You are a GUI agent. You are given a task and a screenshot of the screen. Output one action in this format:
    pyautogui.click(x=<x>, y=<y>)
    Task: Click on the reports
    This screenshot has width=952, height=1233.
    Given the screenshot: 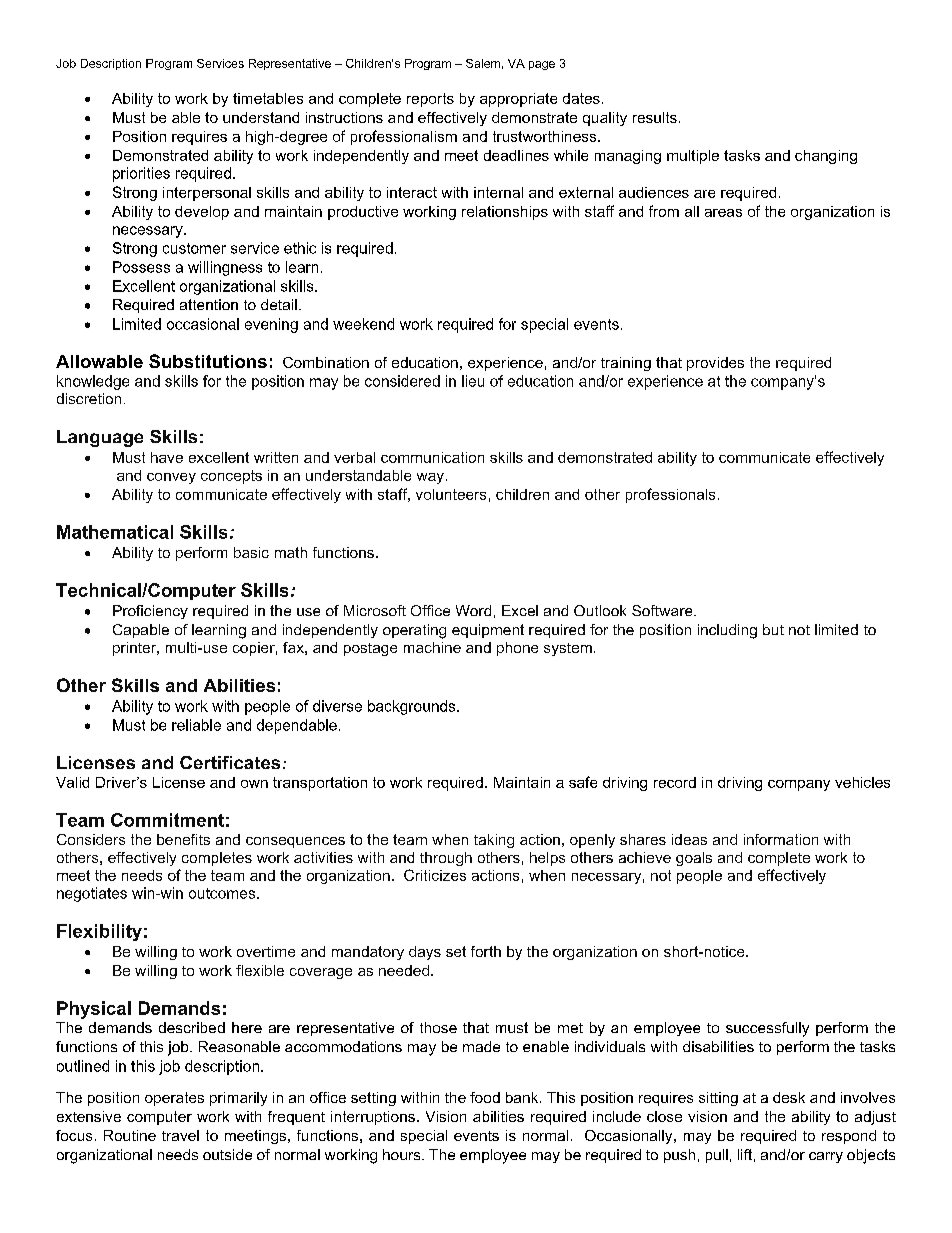 What is the action you would take?
    pyautogui.click(x=430, y=100)
